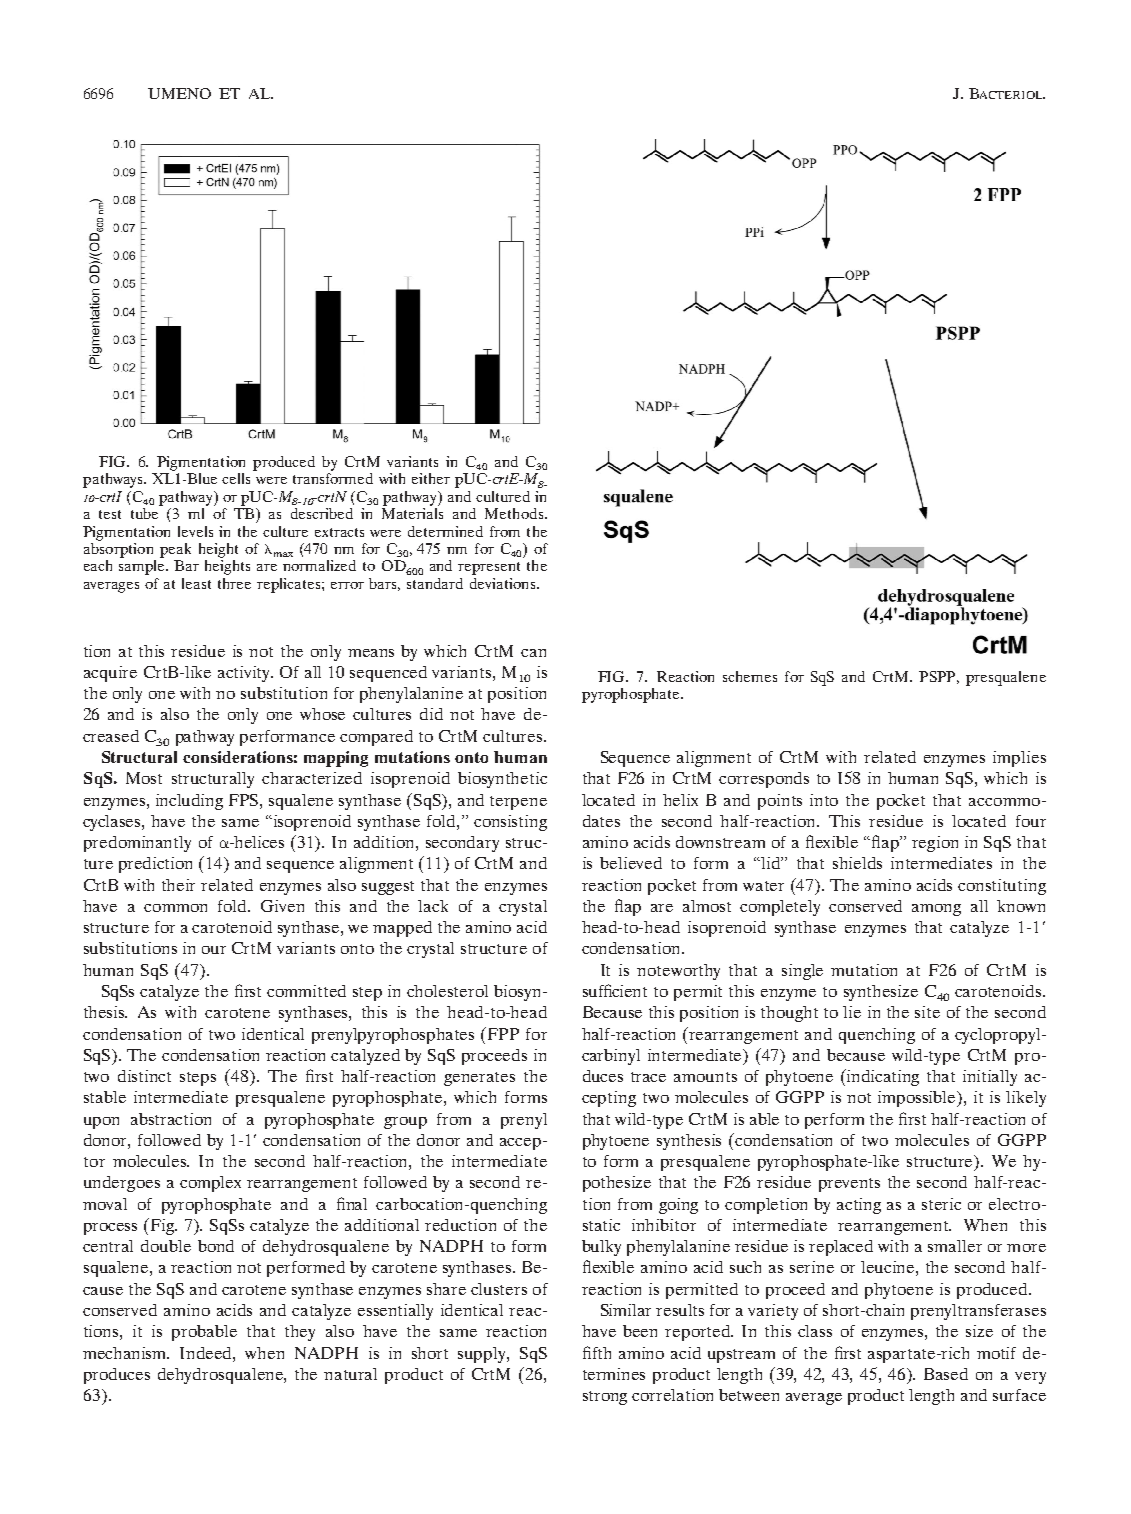 The image size is (1131, 1514). I want to click on Methods, so click(515, 513).
